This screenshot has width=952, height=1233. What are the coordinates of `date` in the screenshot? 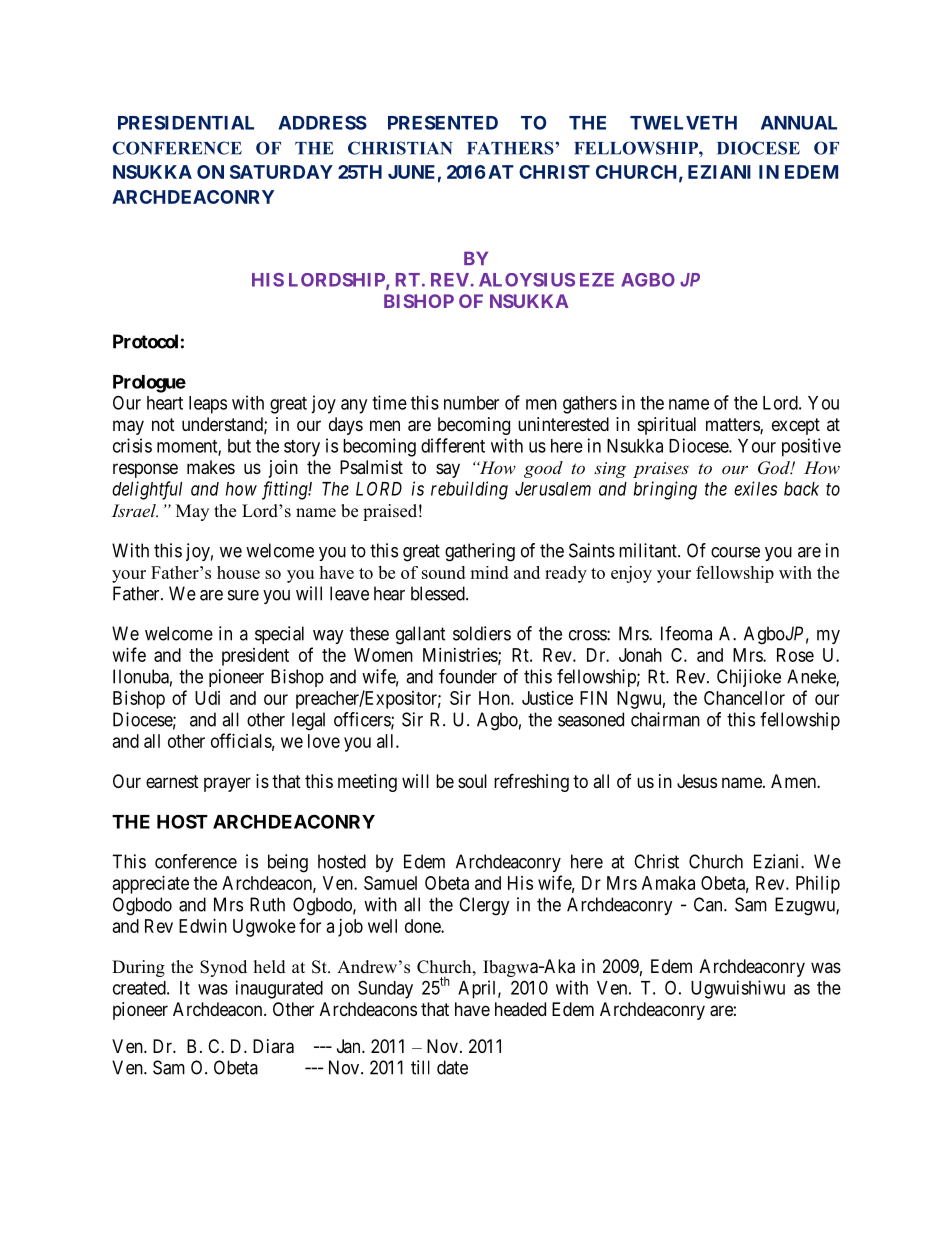 It's located at (452, 1067).
